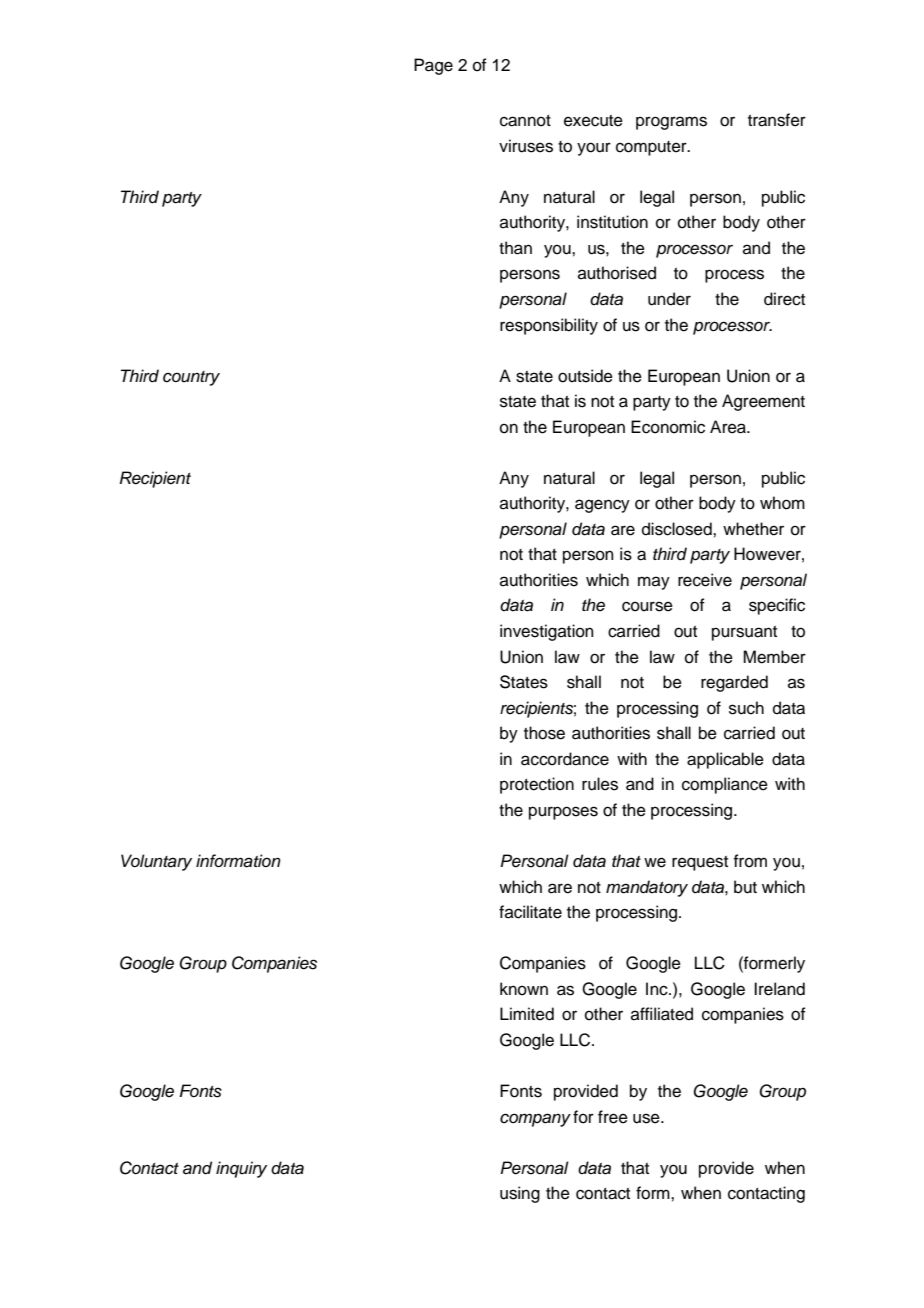  I want to click on country, so click(191, 378).
